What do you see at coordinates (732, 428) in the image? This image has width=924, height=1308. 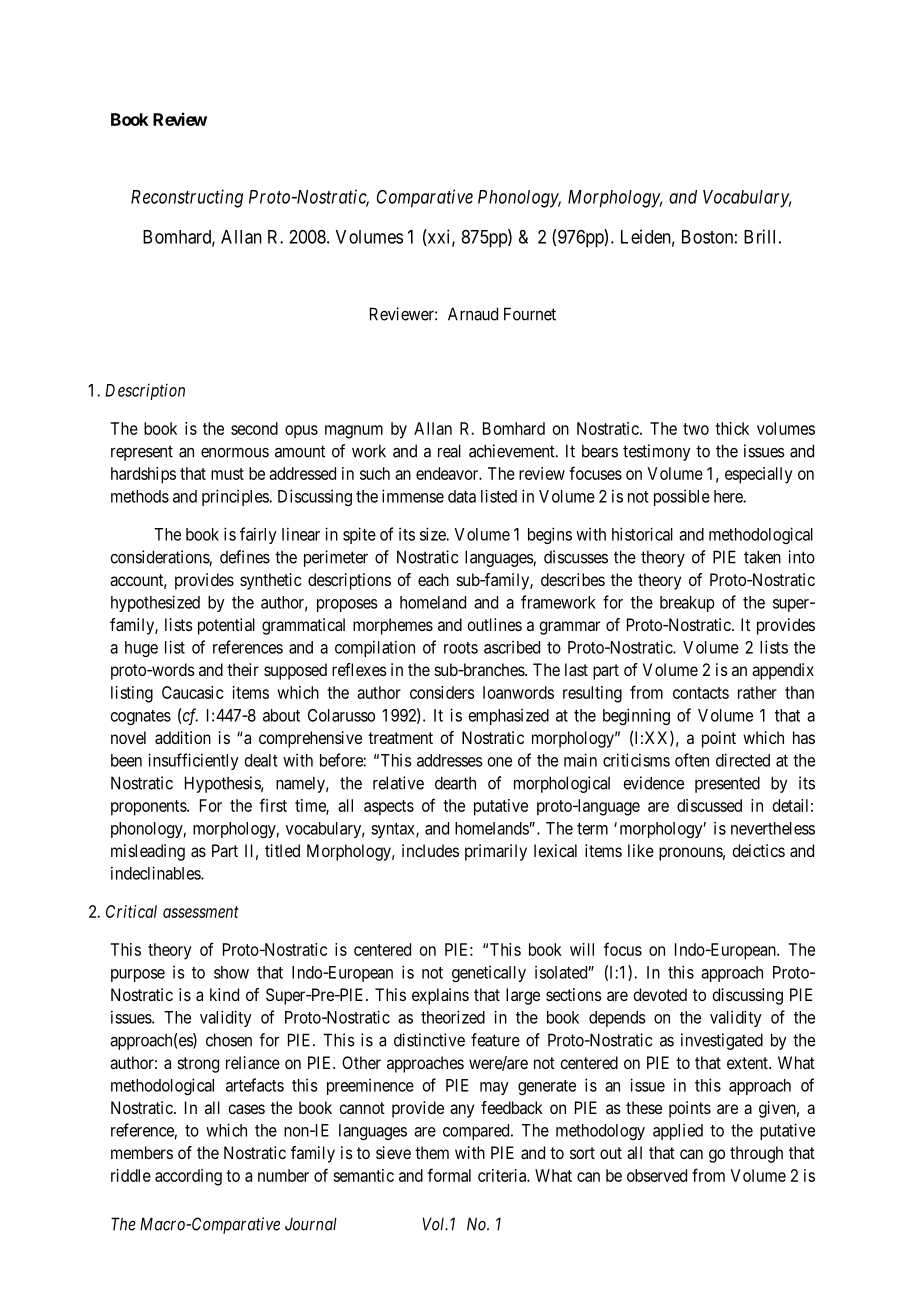 I see `thick` at bounding box center [732, 428].
